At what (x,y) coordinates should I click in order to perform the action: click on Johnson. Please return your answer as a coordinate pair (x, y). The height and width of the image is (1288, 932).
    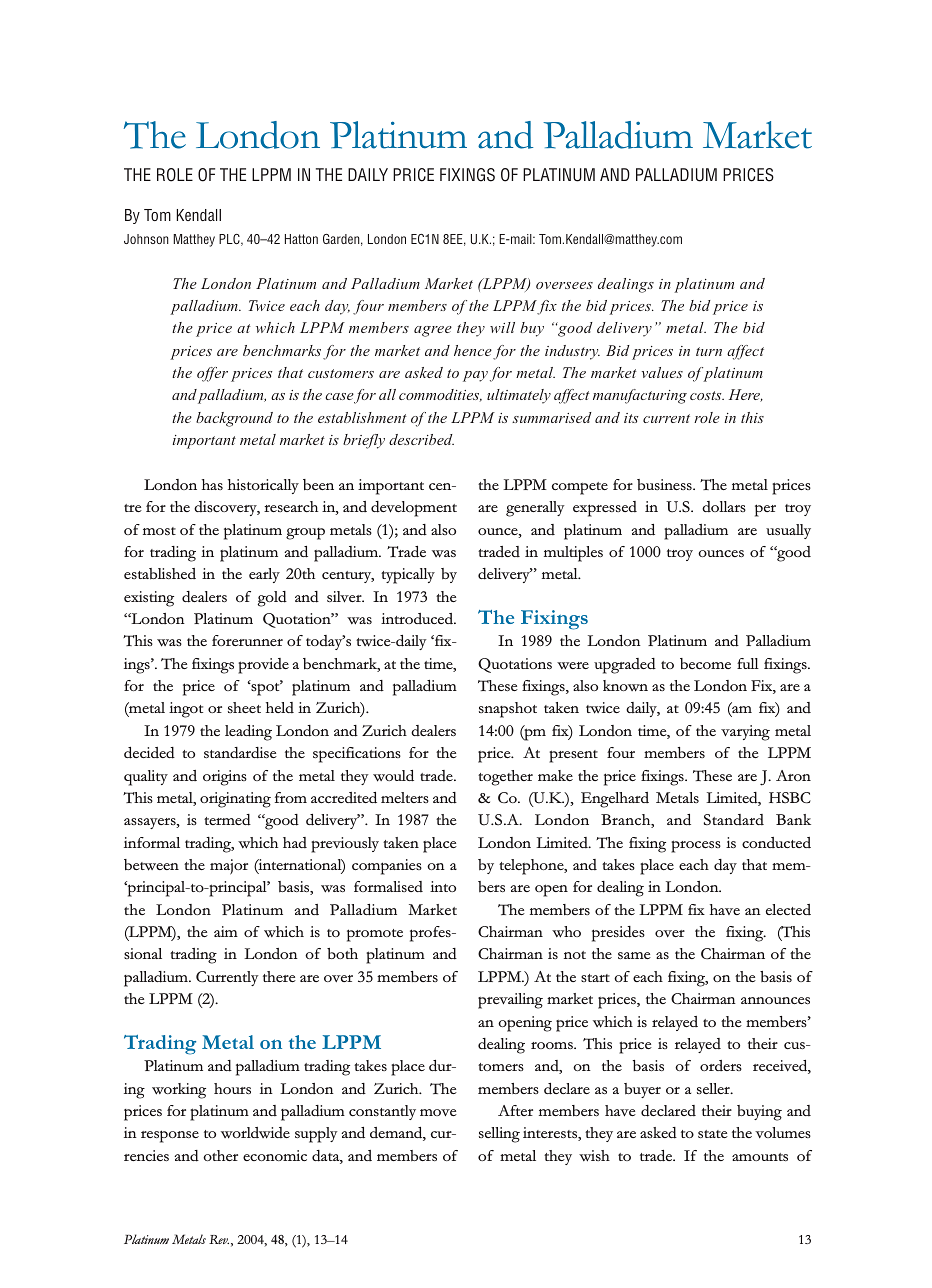
    Looking at the image, I should click on (146, 239).
